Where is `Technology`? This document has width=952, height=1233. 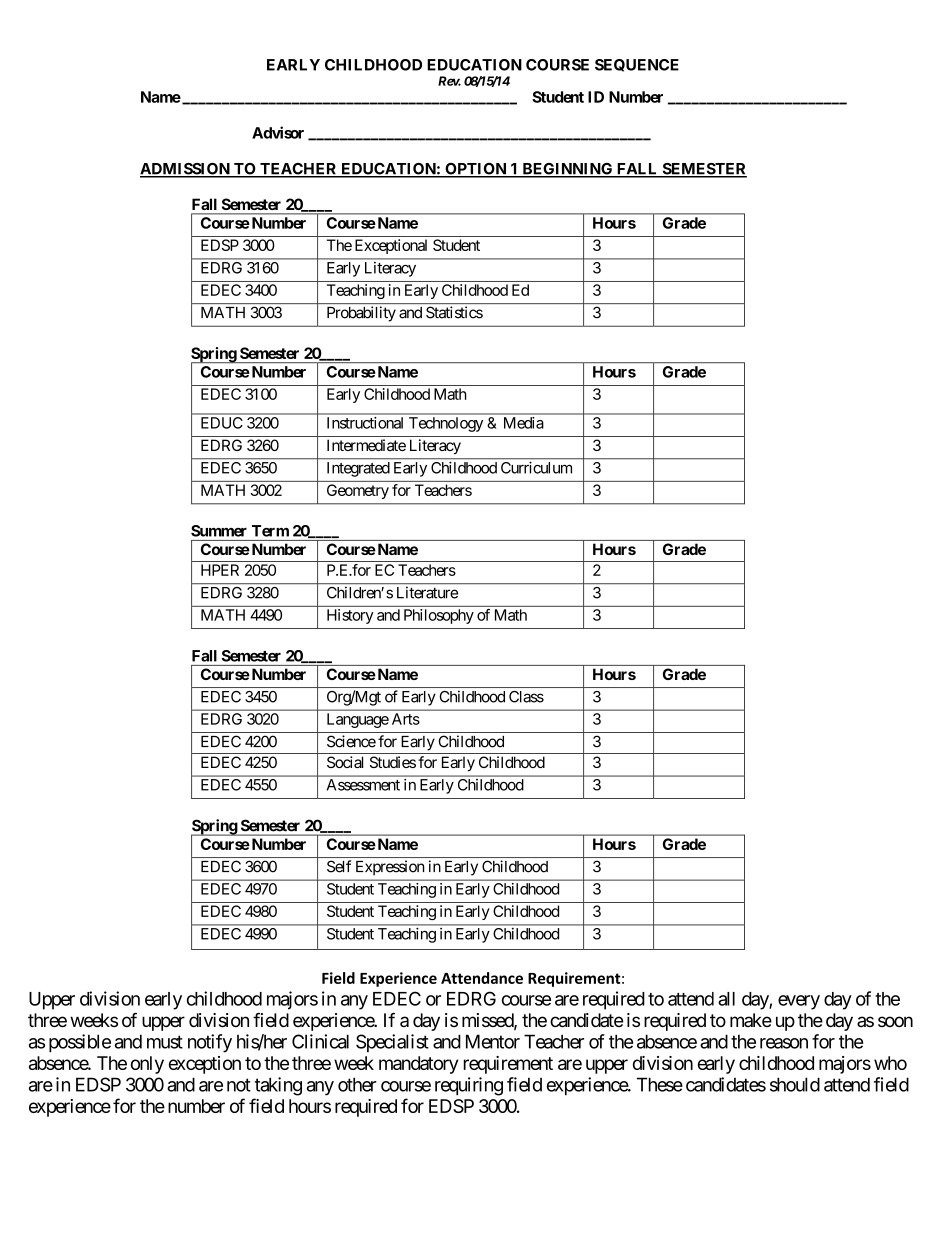
Technology is located at coordinates (446, 424).
